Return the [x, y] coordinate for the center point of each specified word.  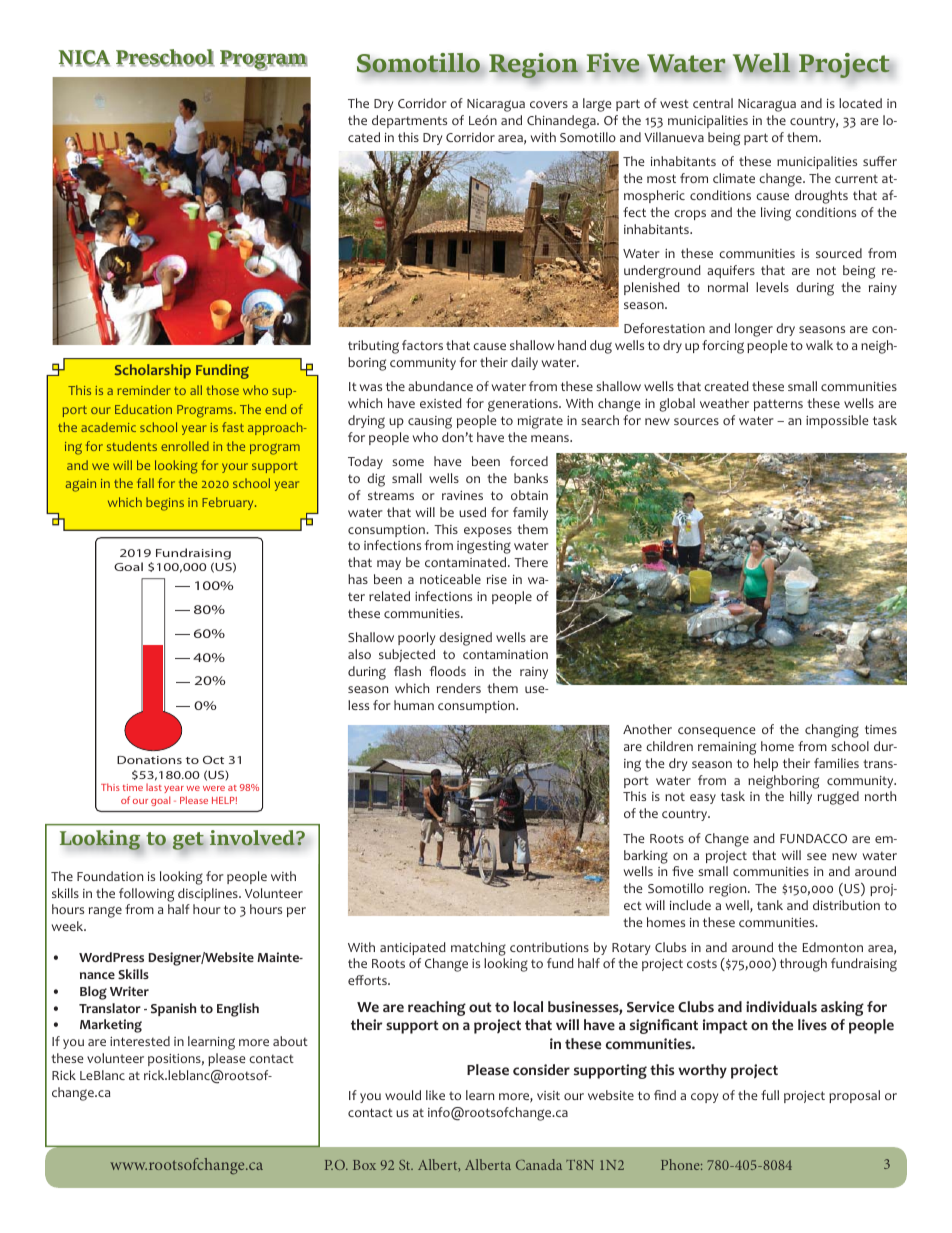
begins [165, 504]
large [597, 105]
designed [465, 639]
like [435, 1095]
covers [549, 104]
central [713, 103]
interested [140, 1041]
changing [832, 731]
